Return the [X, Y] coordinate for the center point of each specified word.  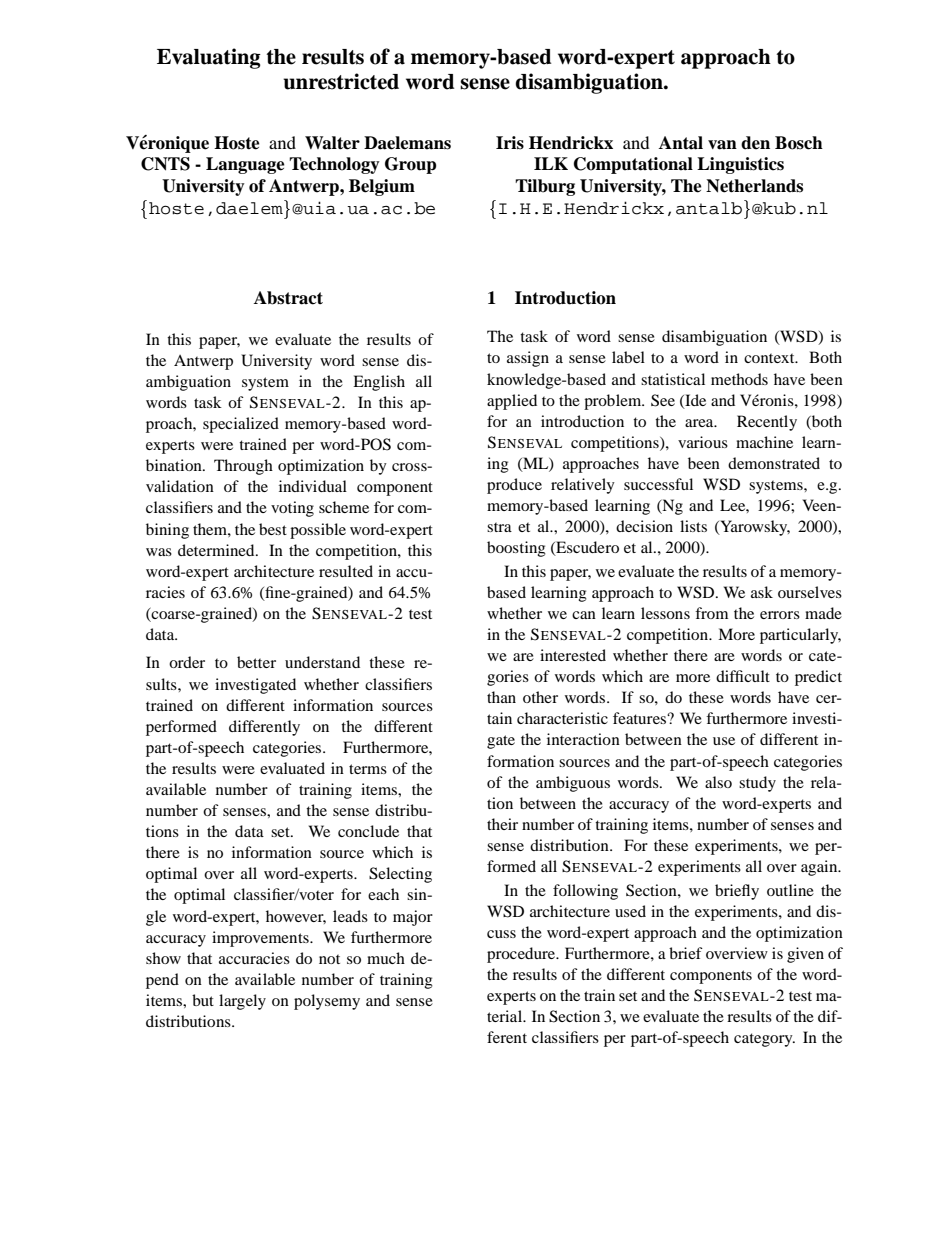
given [805, 955]
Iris [510, 143]
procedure [522, 955]
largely [242, 1002]
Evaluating [209, 58]
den [755, 143]
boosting [516, 549]
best [273, 529]
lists [693, 526]
